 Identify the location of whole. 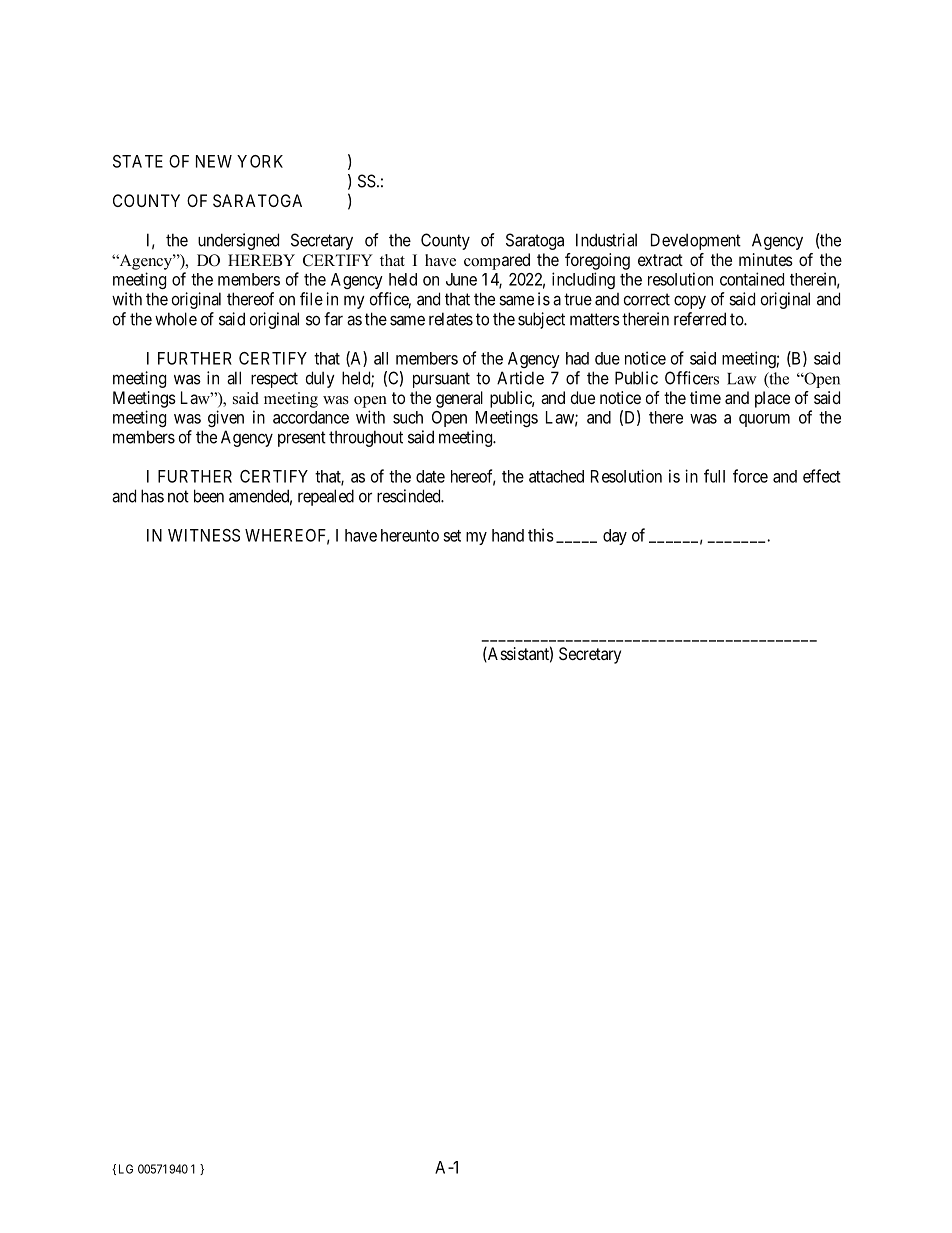
(176, 319).
